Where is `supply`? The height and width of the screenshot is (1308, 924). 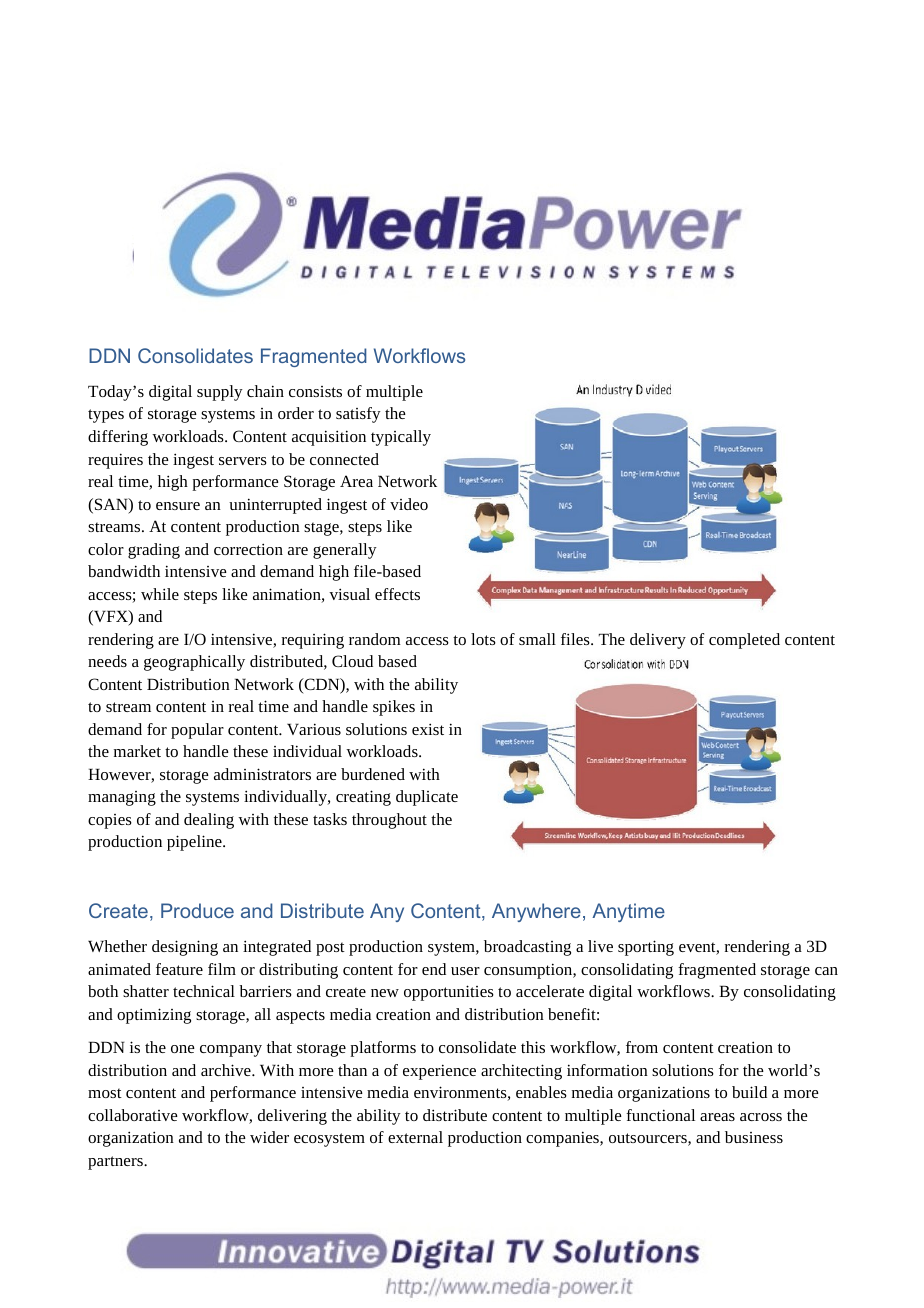
supply is located at coordinates (220, 393).
